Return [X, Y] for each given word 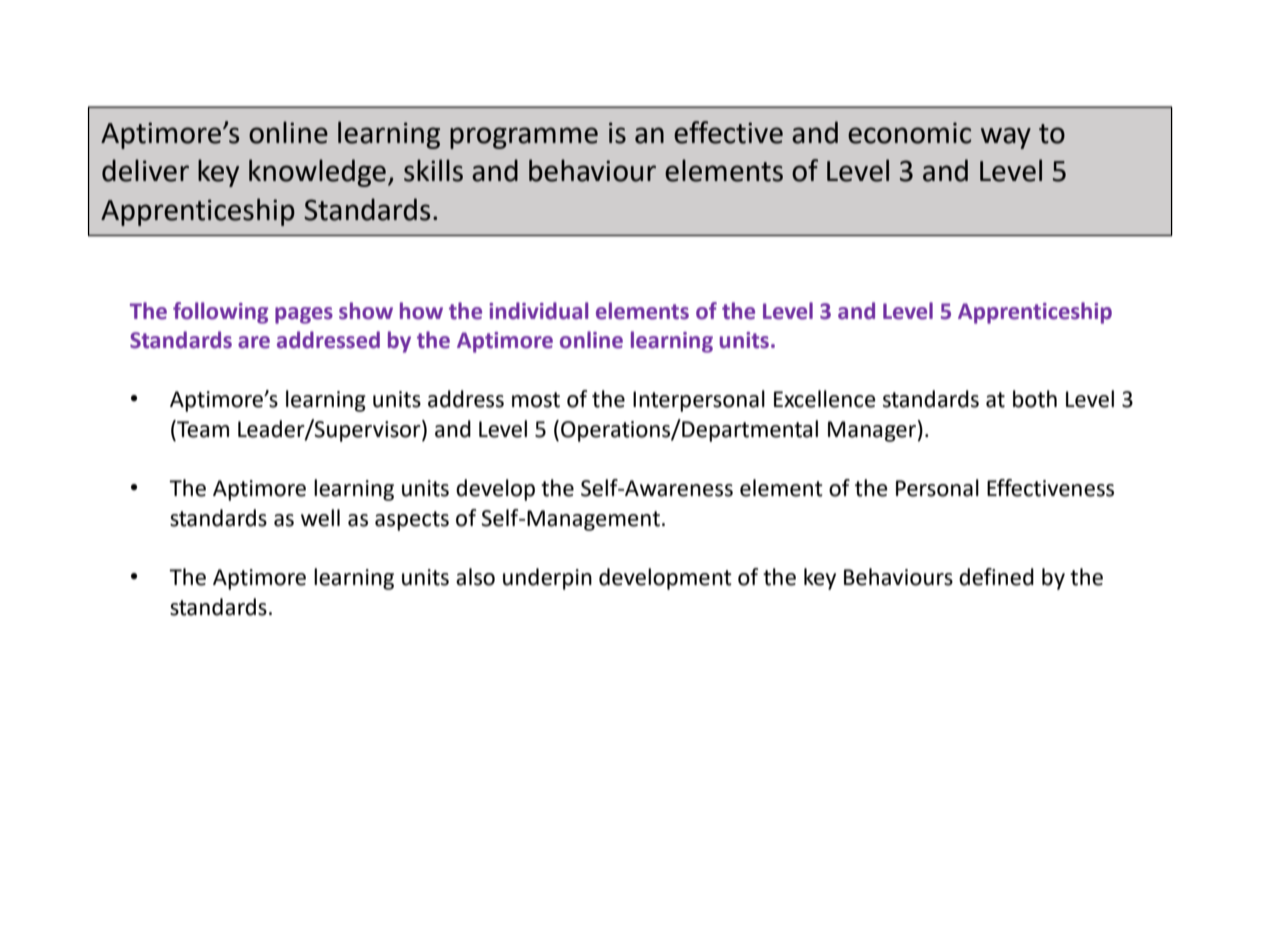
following [220, 313]
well [320, 518]
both [1035, 399]
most [536, 400]
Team [202, 430]
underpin [547, 579]
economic [909, 133]
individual [538, 311]
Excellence [825, 399]
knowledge [317, 173]
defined [996, 577]
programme [524, 138]
